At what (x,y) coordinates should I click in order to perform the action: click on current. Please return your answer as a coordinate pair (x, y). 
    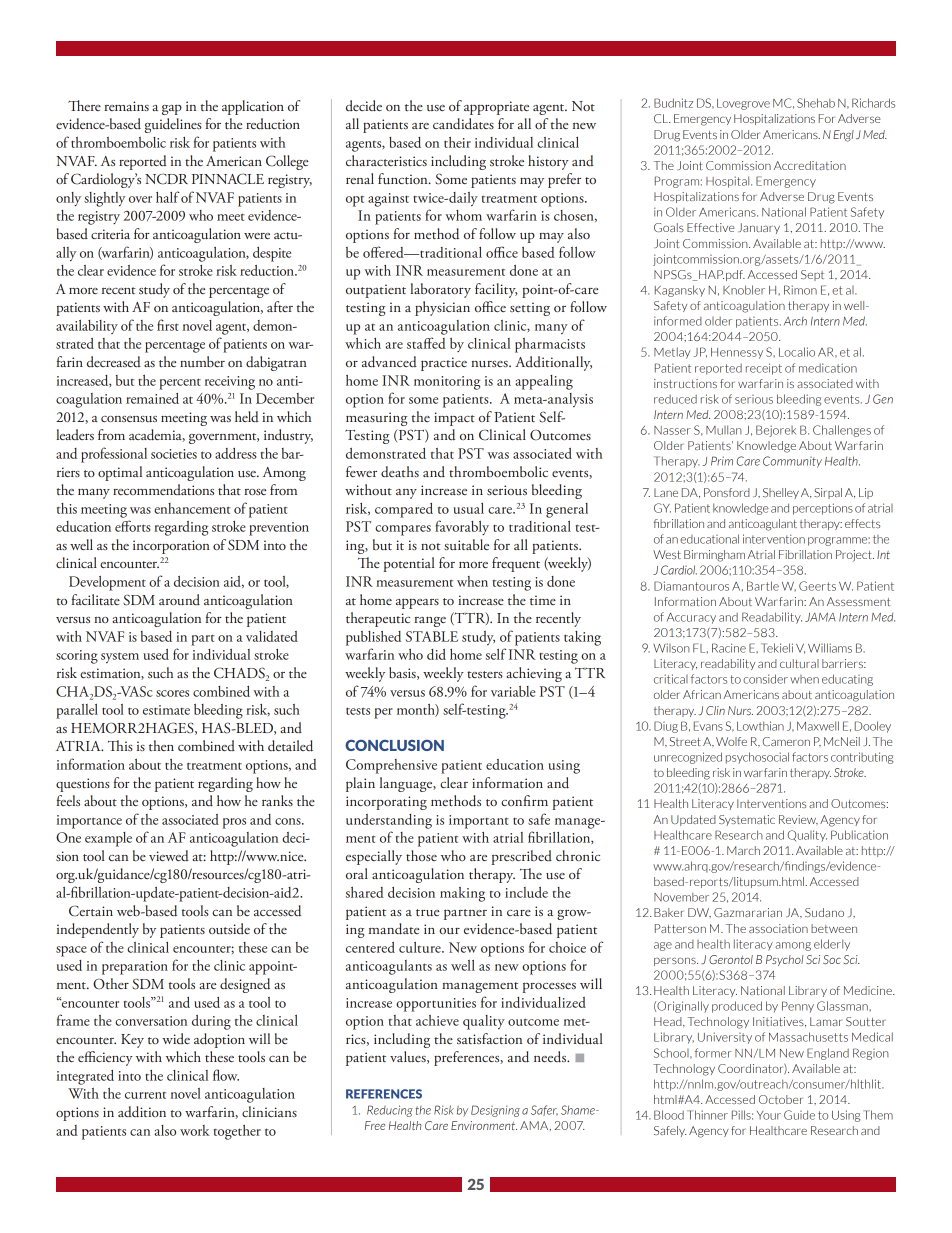
    Looking at the image, I should click on (145, 1095).
